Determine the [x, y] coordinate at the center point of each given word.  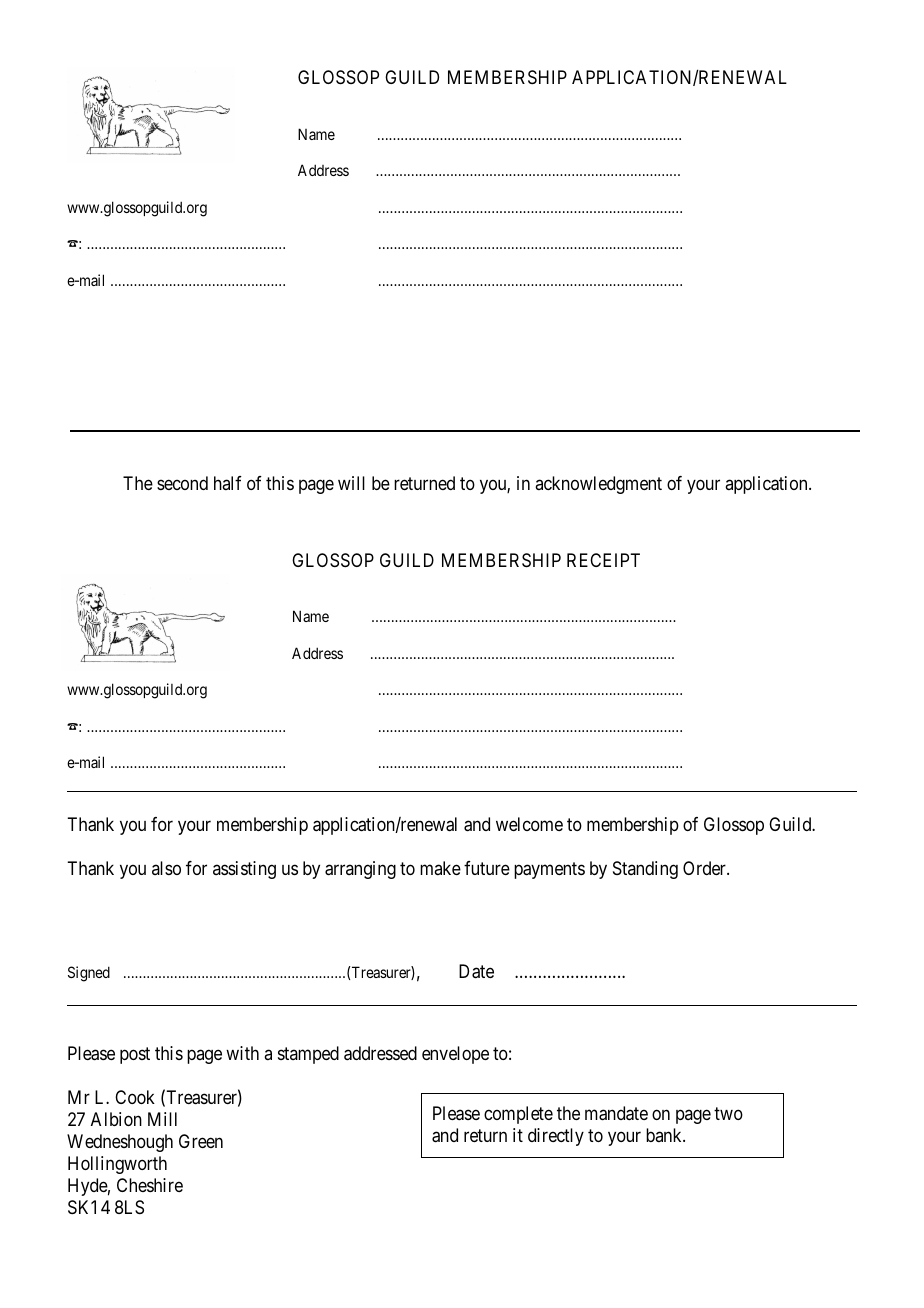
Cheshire [150, 1185]
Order [705, 868]
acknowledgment [598, 485]
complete [518, 1115]
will [351, 483]
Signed [89, 974]
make [440, 868]
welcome [529, 824]
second [182, 483]
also [166, 868]
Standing [645, 870]
